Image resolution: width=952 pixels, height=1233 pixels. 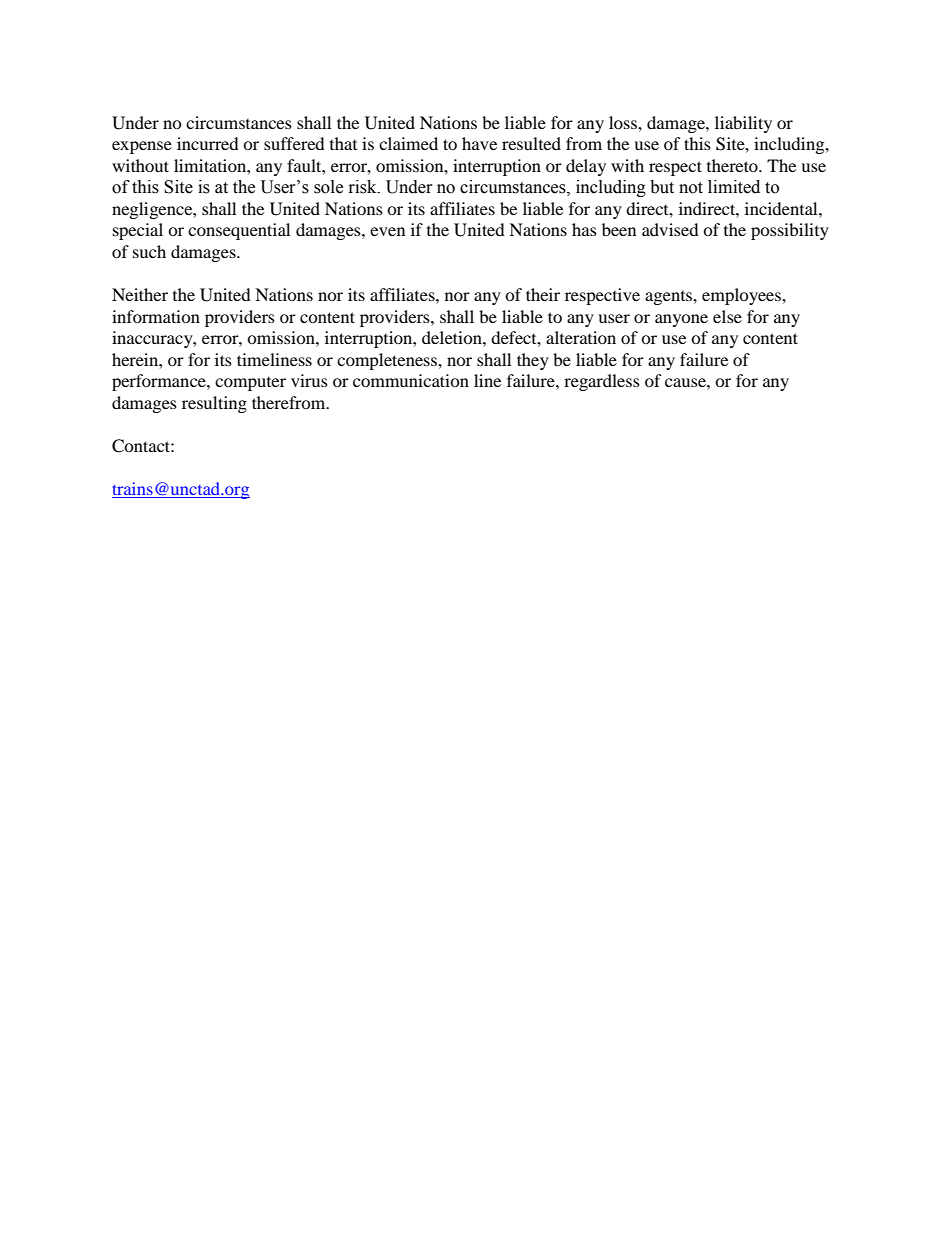 What do you see at coordinates (602, 382) in the document?
I see `regardless` at bounding box center [602, 382].
